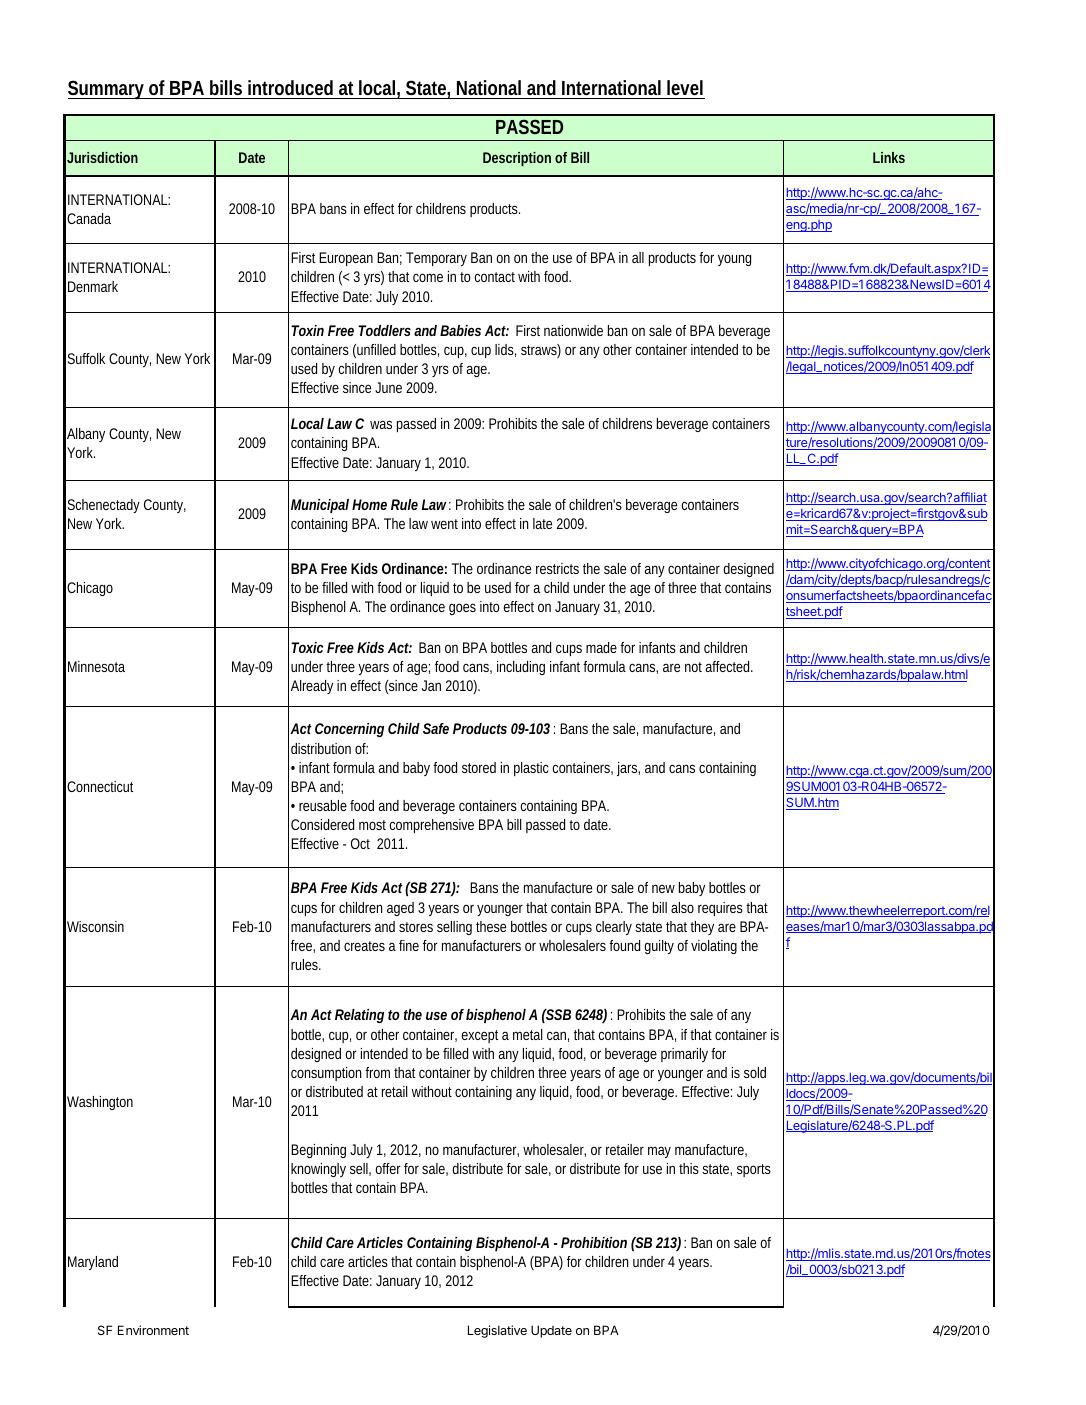 Image resolution: width=1086 pixels, height=1405 pixels. What do you see at coordinates (889, 157) in the screenshot?
I see `Links` at bounding box center [889, 157].
